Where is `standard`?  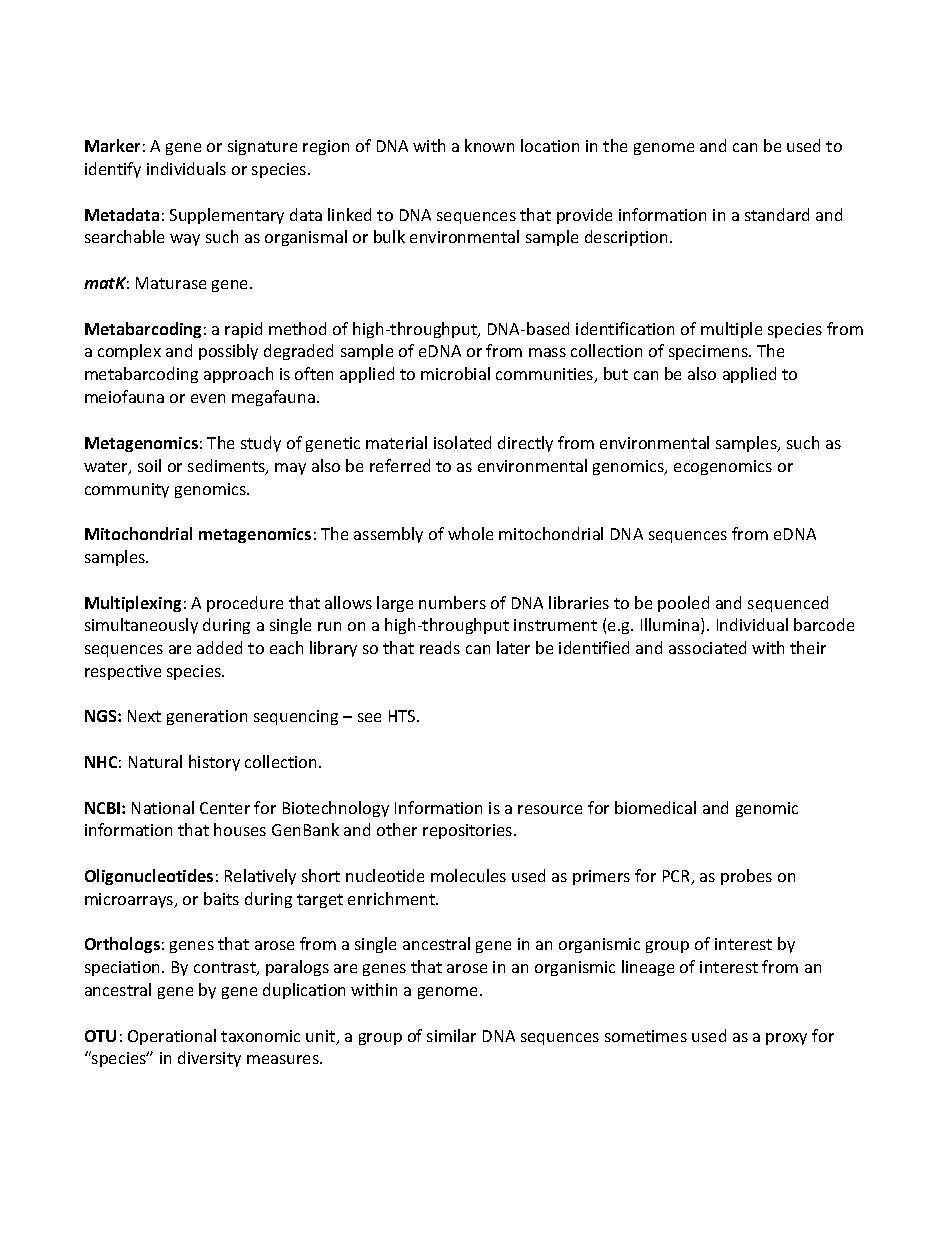
standard is located at coordinates (777, 214).
